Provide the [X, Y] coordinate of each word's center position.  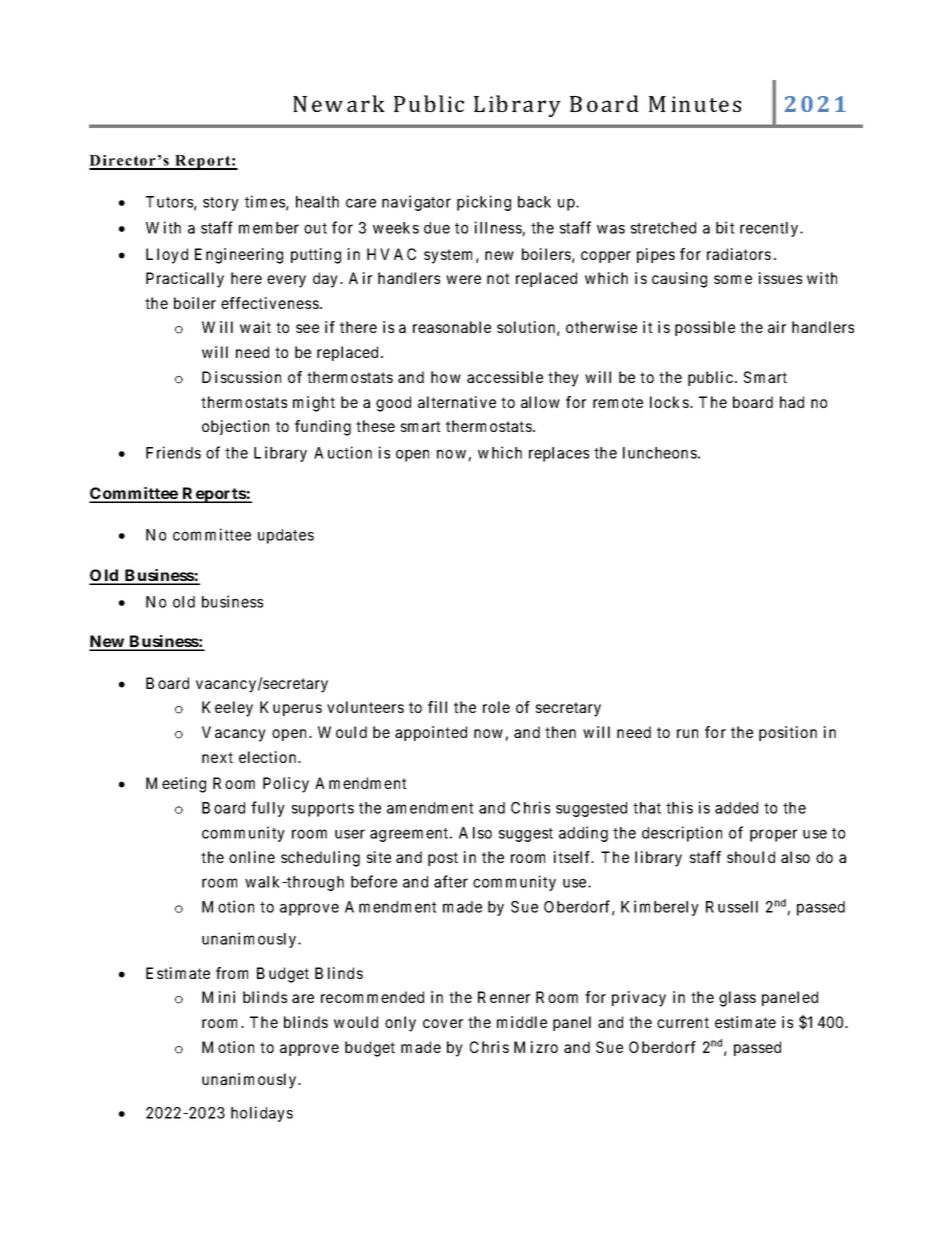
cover [443, 1023]
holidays [262, 1114]
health [317, 202]
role [496, 707]
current [683, 1022]
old [184, 602]
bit [725, 227]
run [687, 733]
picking [484, 203]
